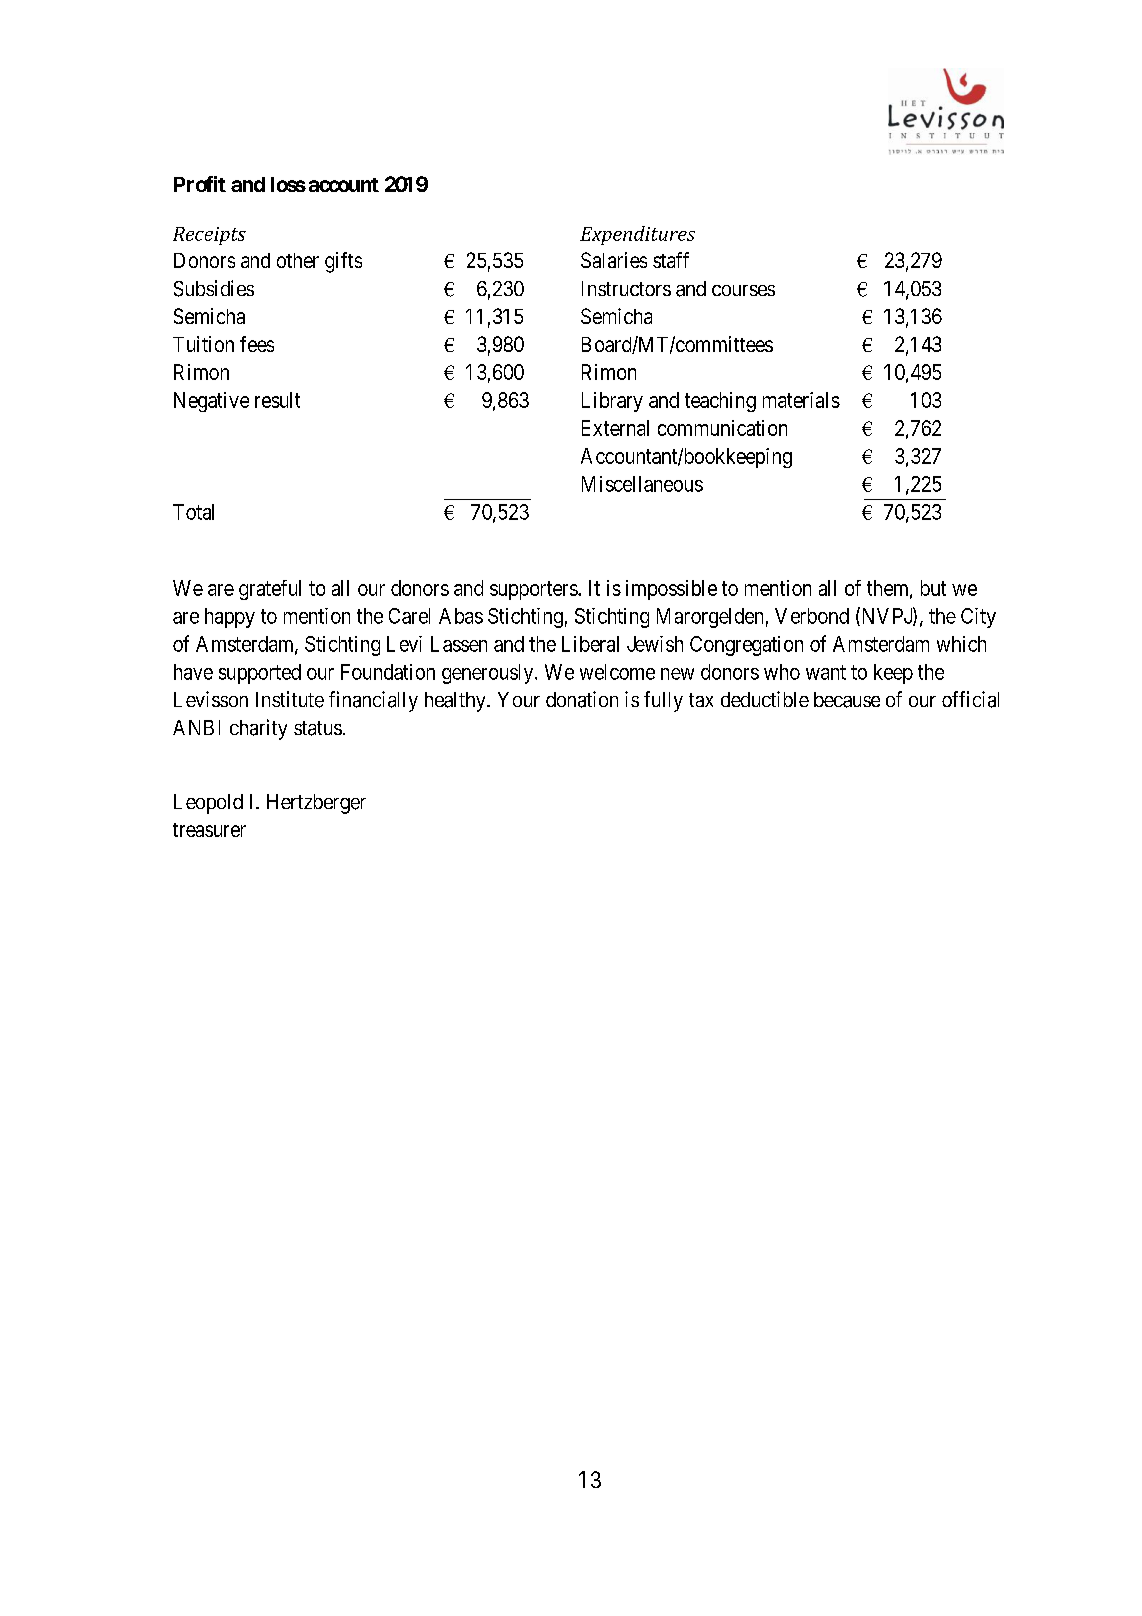 Image resolution: width=1142 pixels, height=1616 pixels. I want to click on Leopold, so click(208, 804).
